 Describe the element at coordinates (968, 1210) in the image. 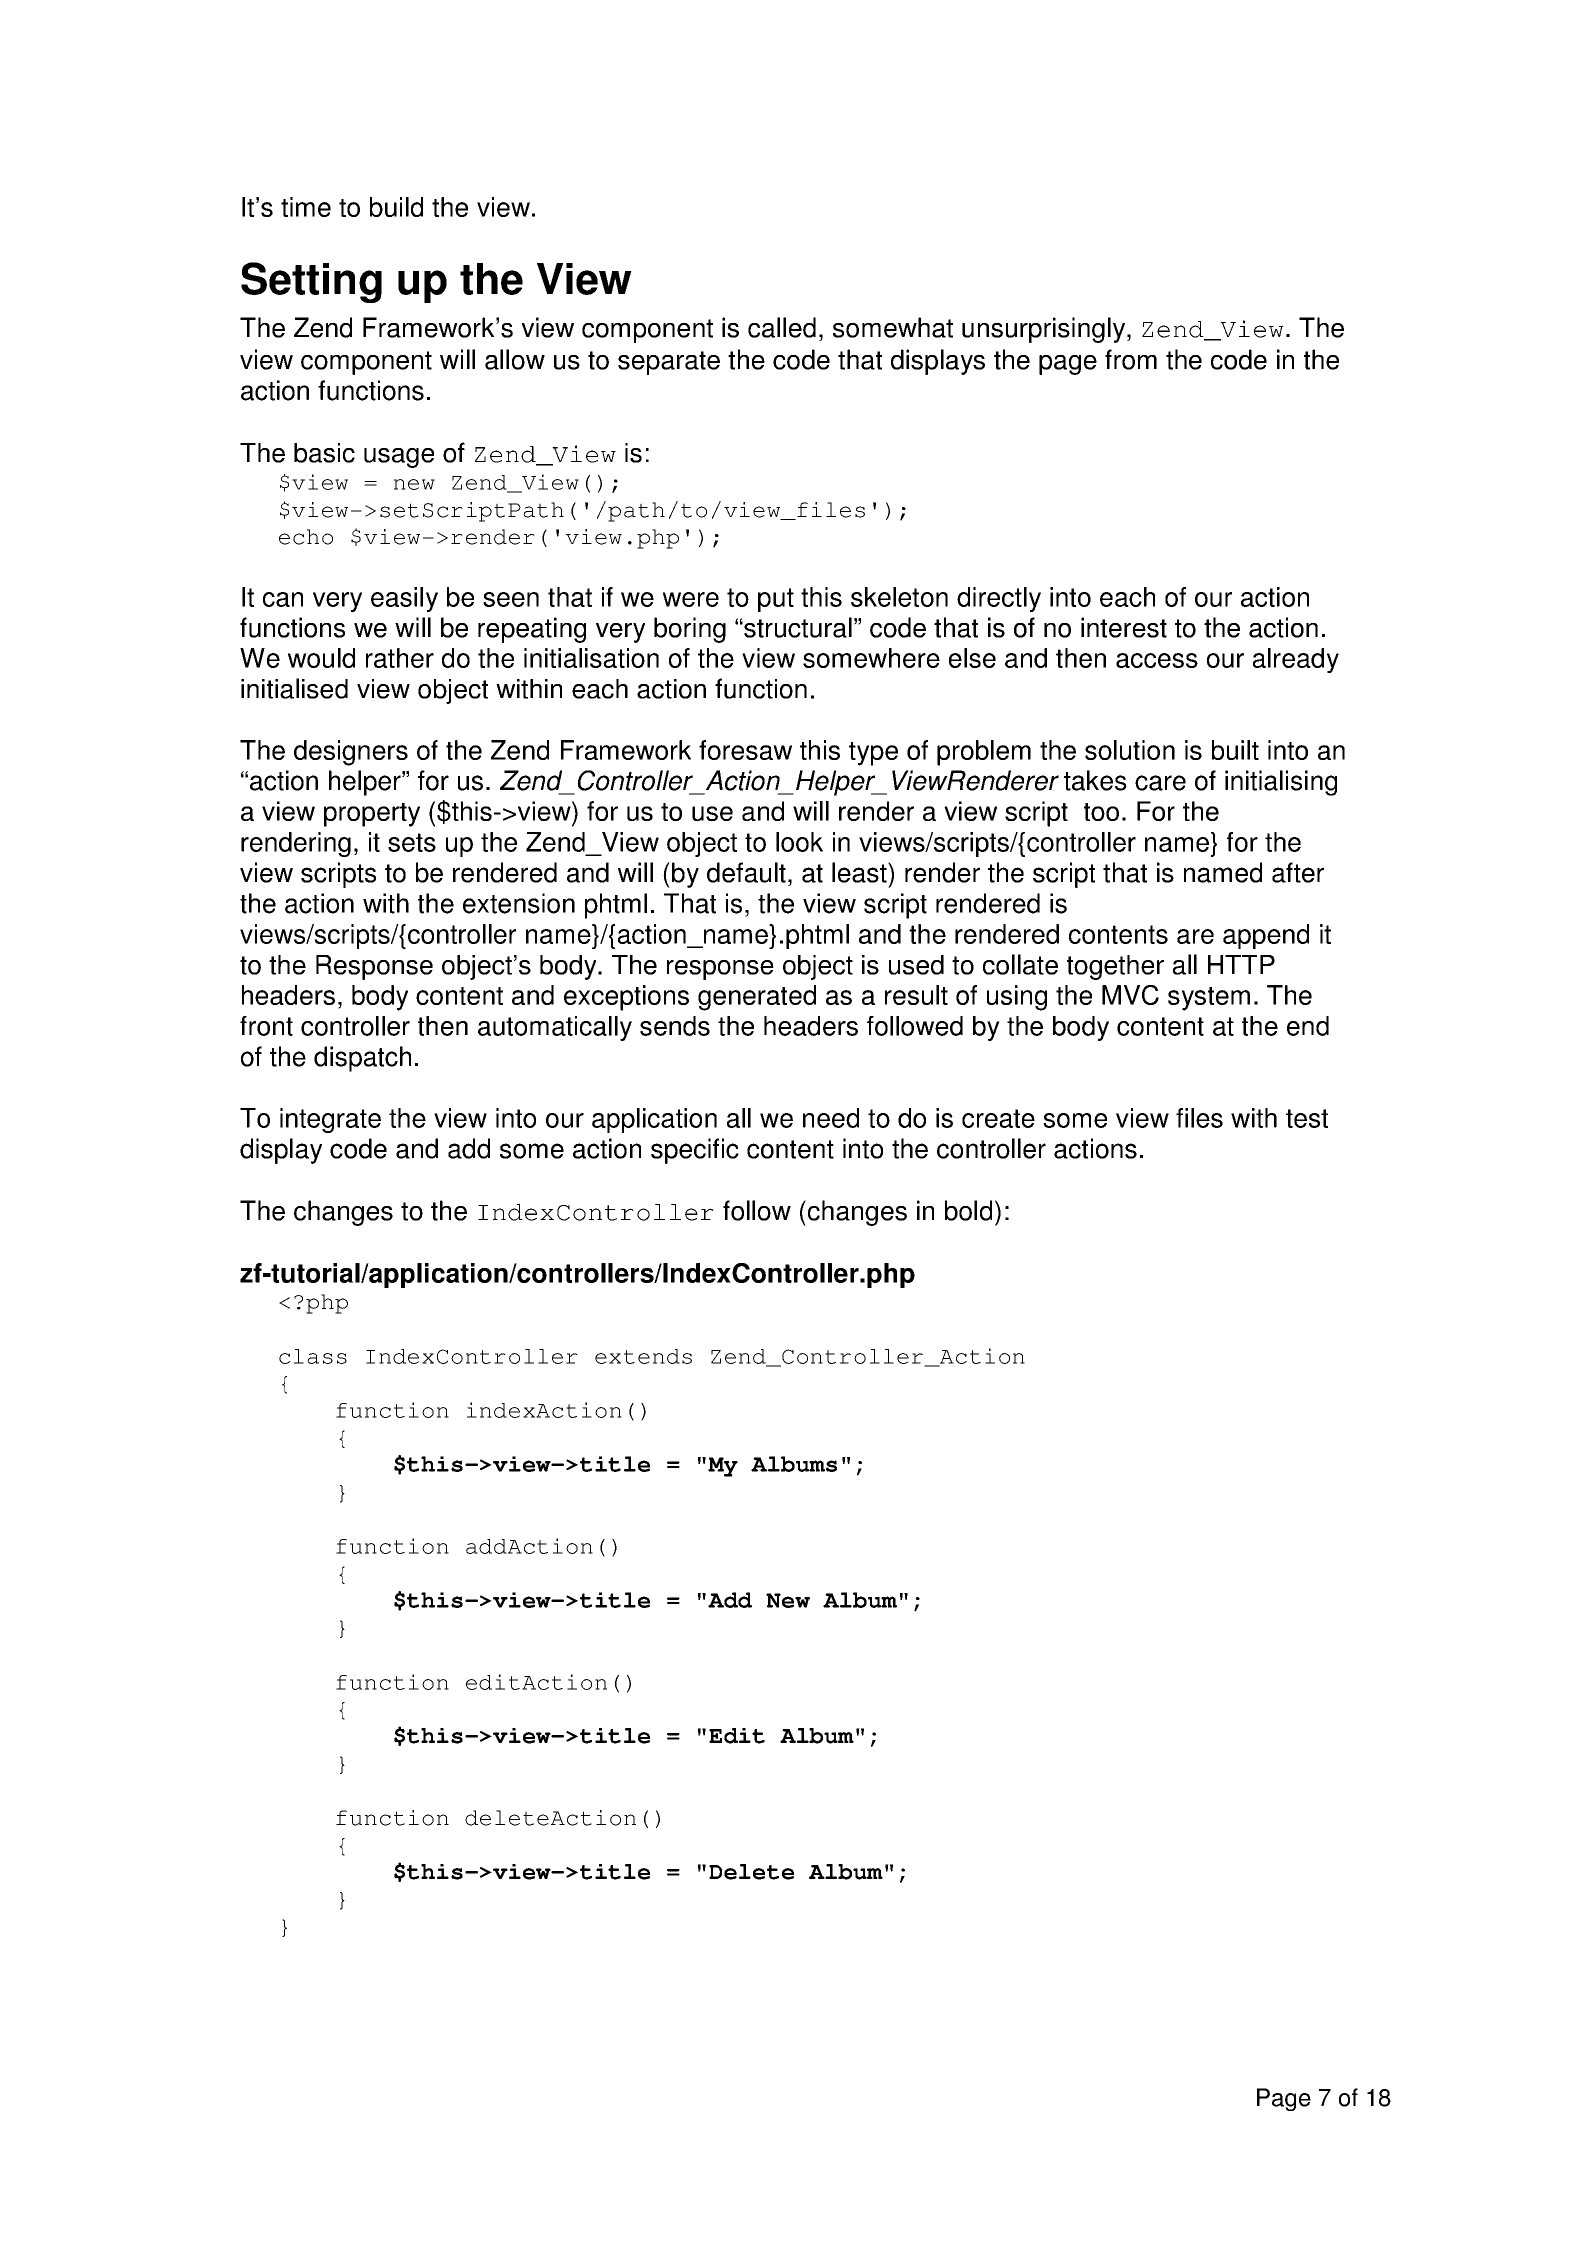

I see `bold` at that location.
